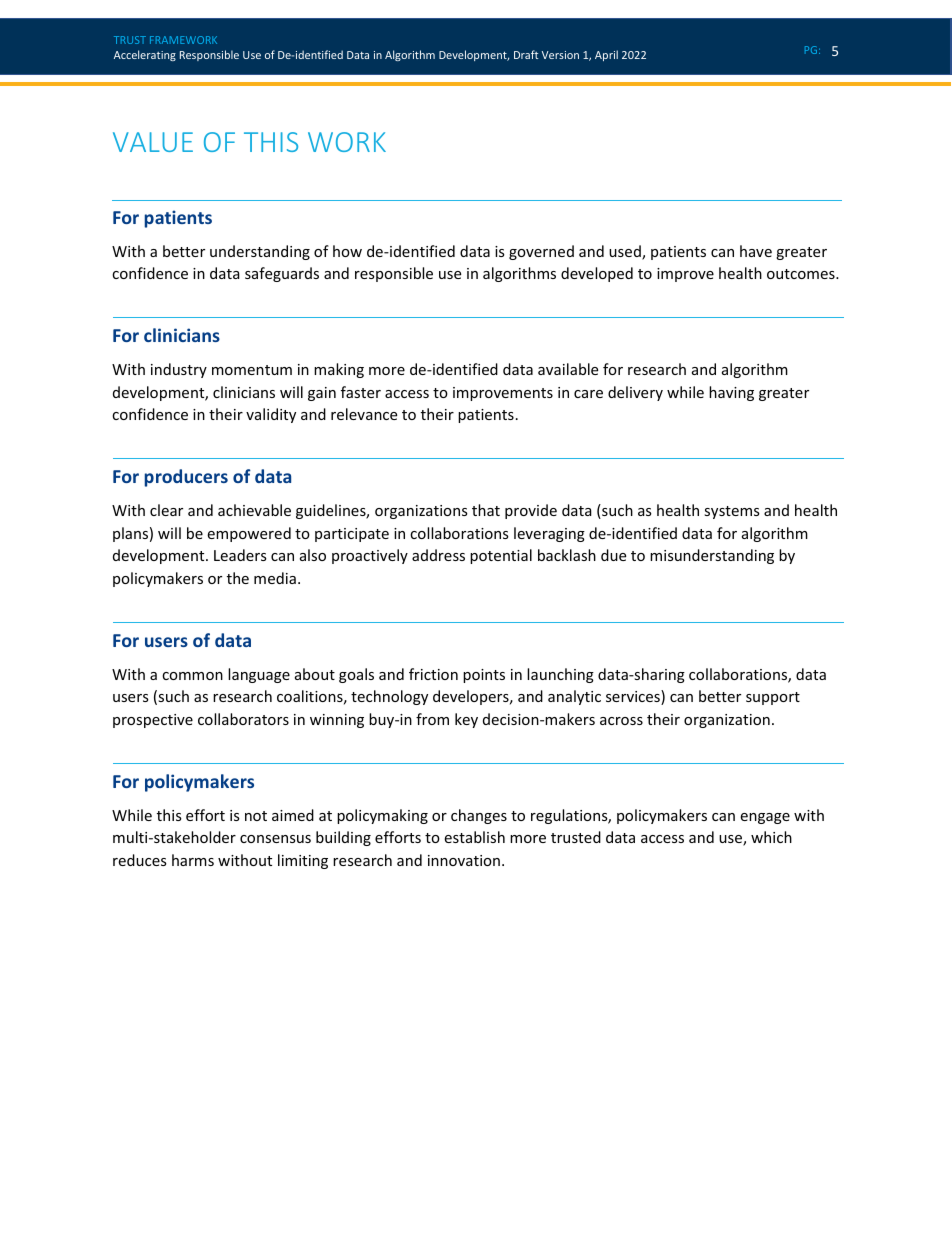  I want to click on points, so click(484, 676).
